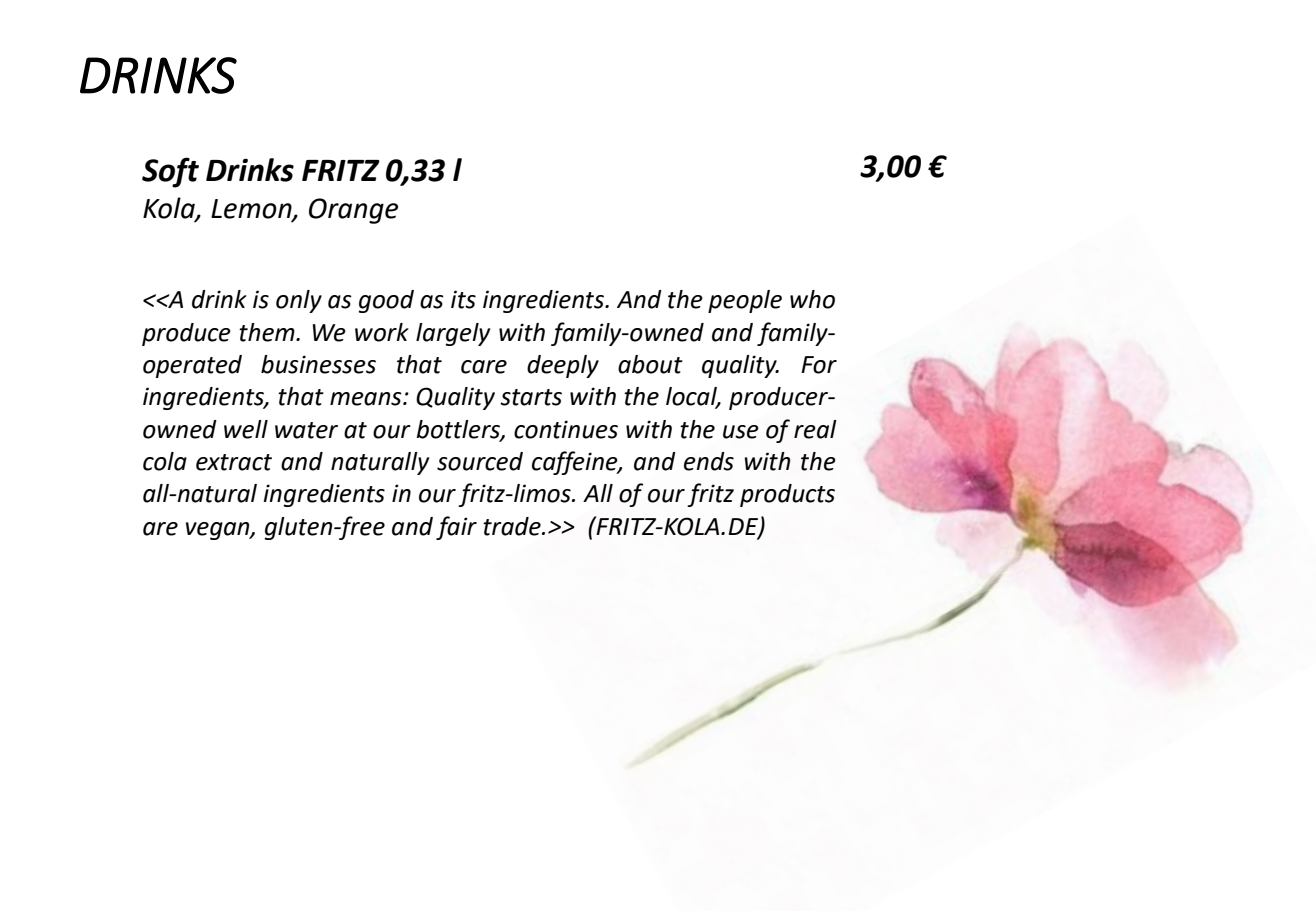  I want to click on trade, so click(513, 526).
